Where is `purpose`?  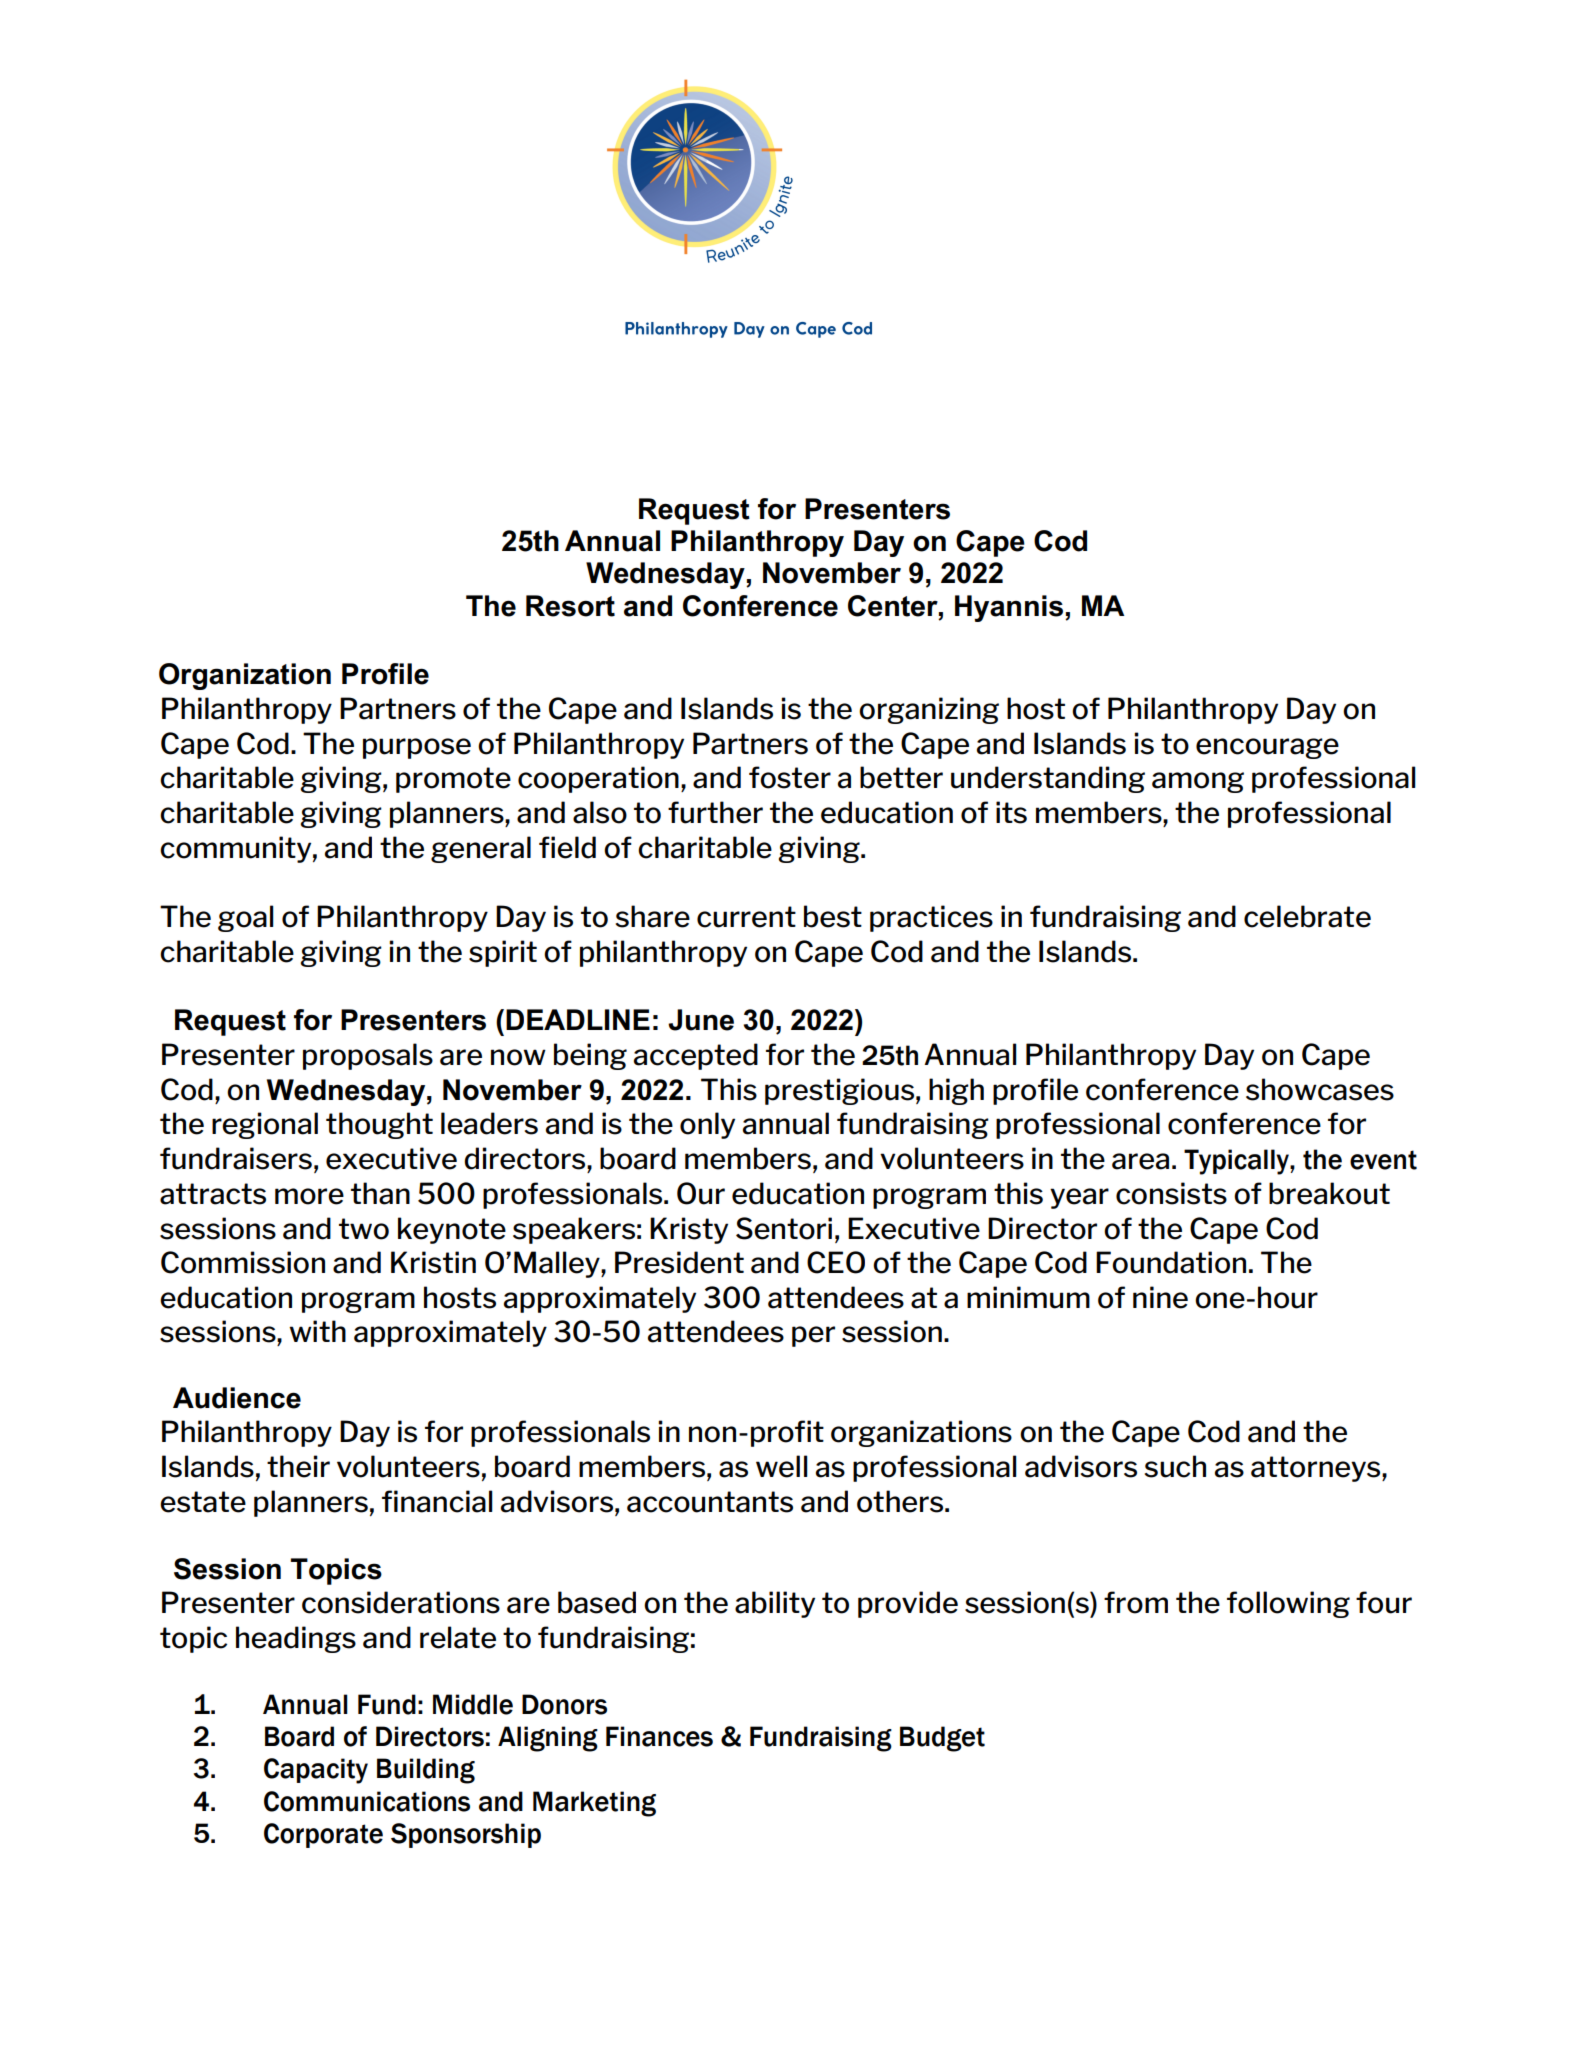
purpose is located at coordinates (417, 748).
